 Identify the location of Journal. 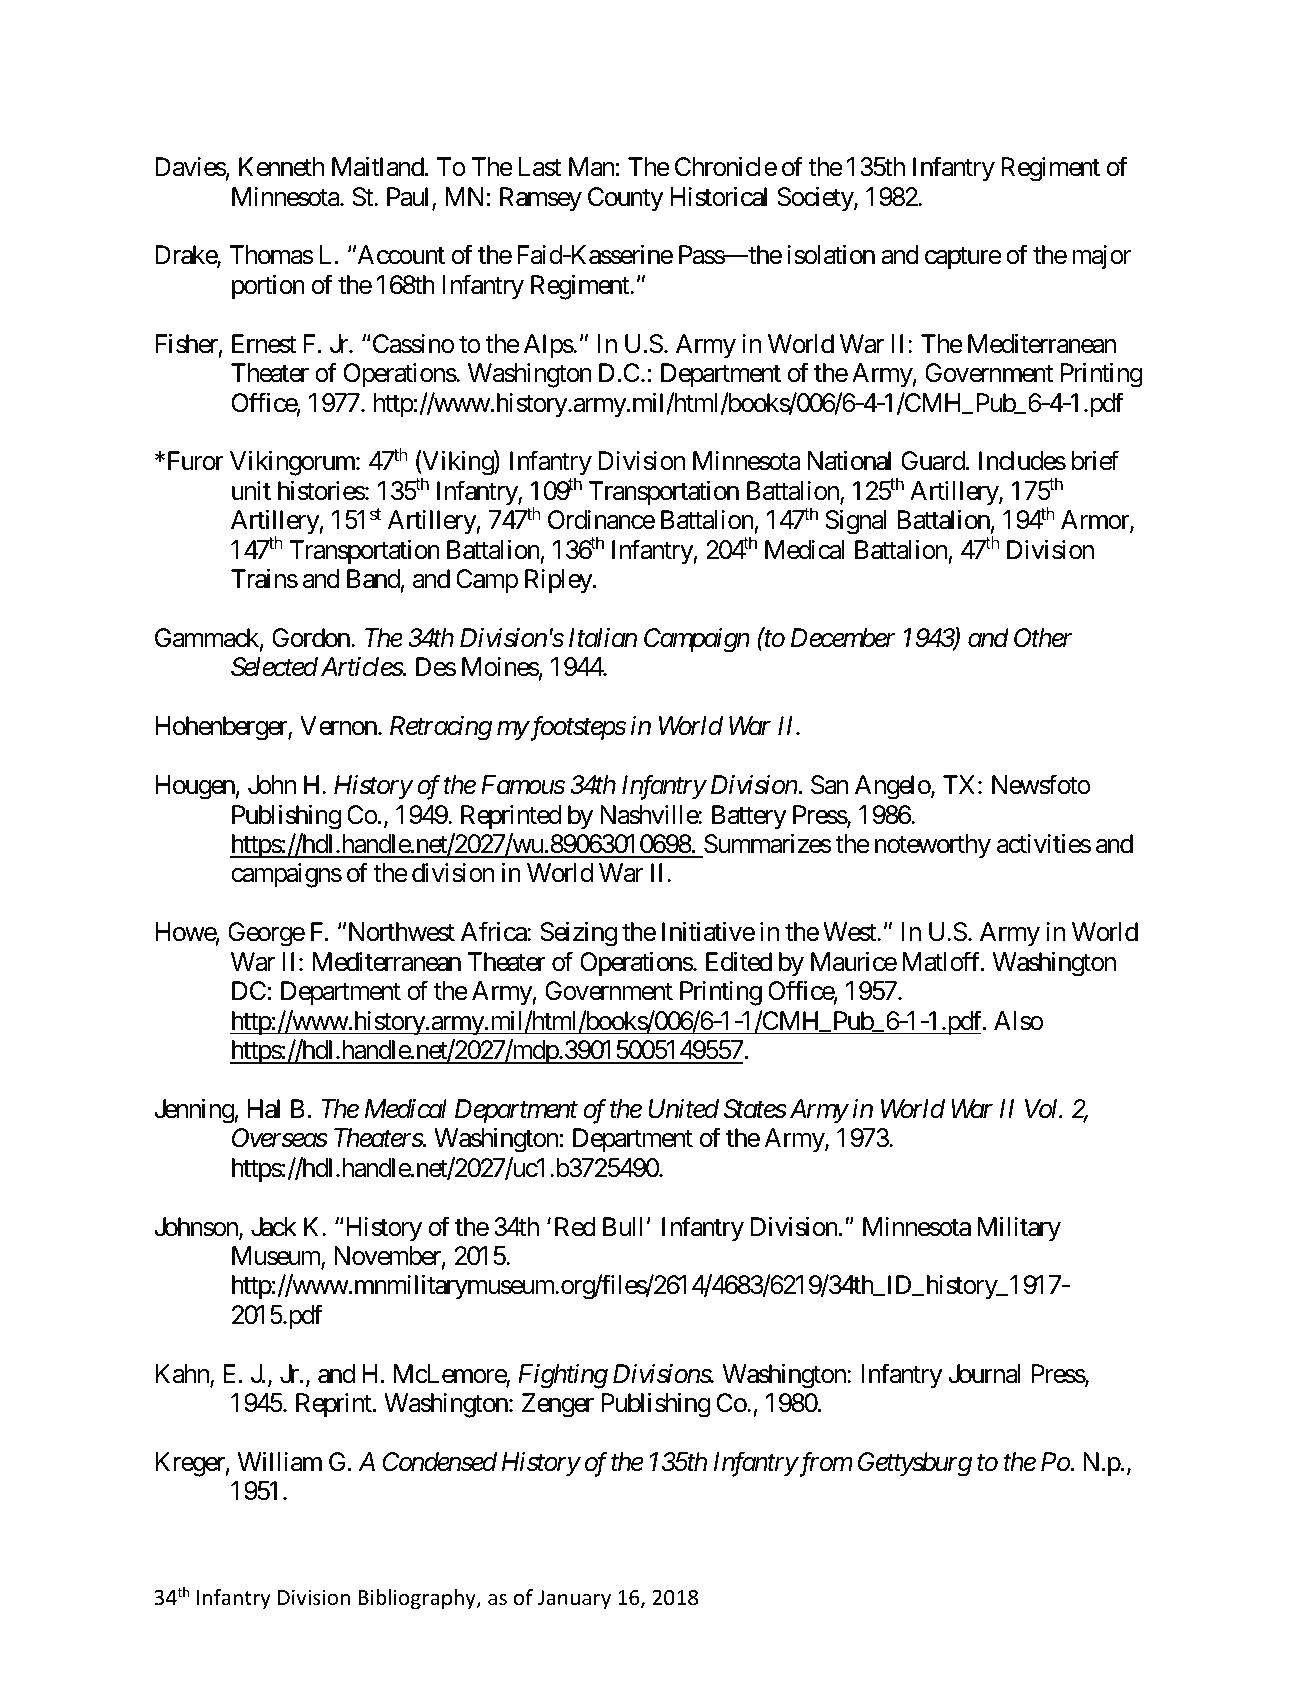
(984, 1374).
